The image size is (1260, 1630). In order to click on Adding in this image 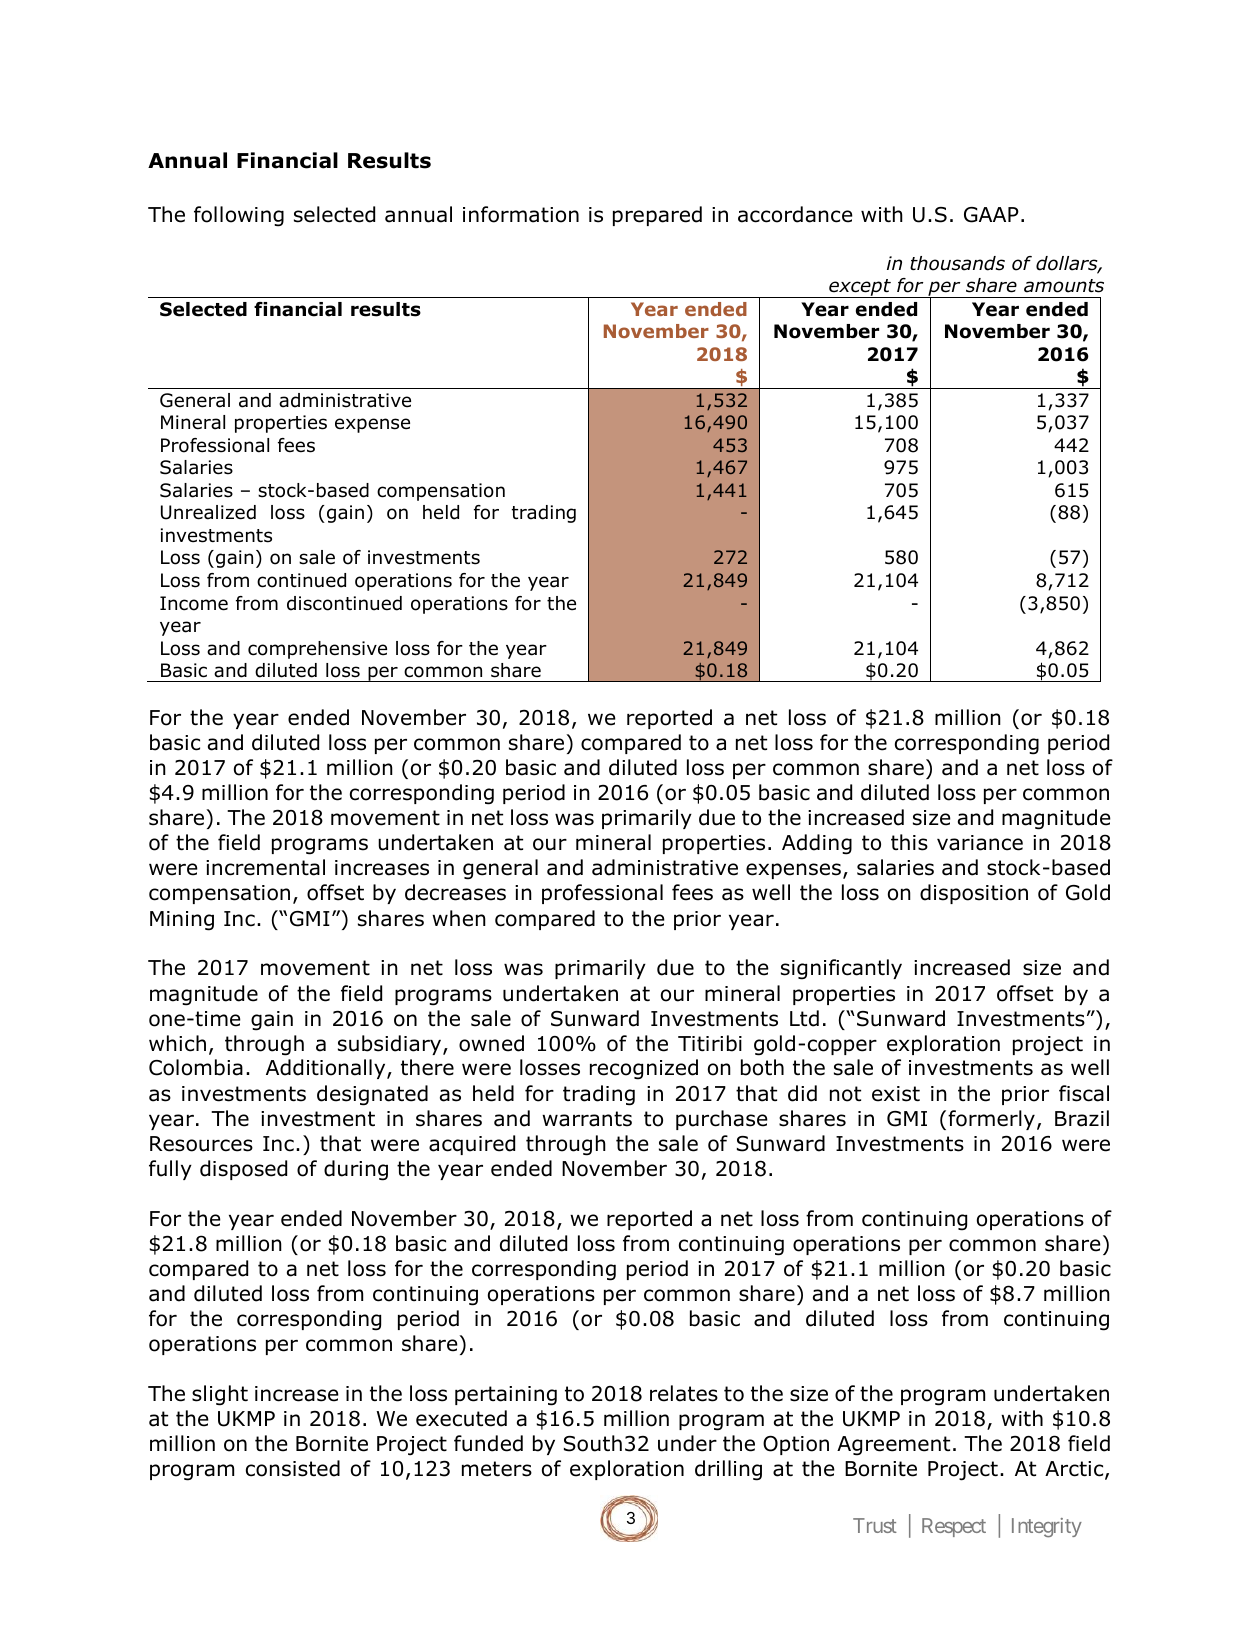, I will do `click(817, 844)`.
